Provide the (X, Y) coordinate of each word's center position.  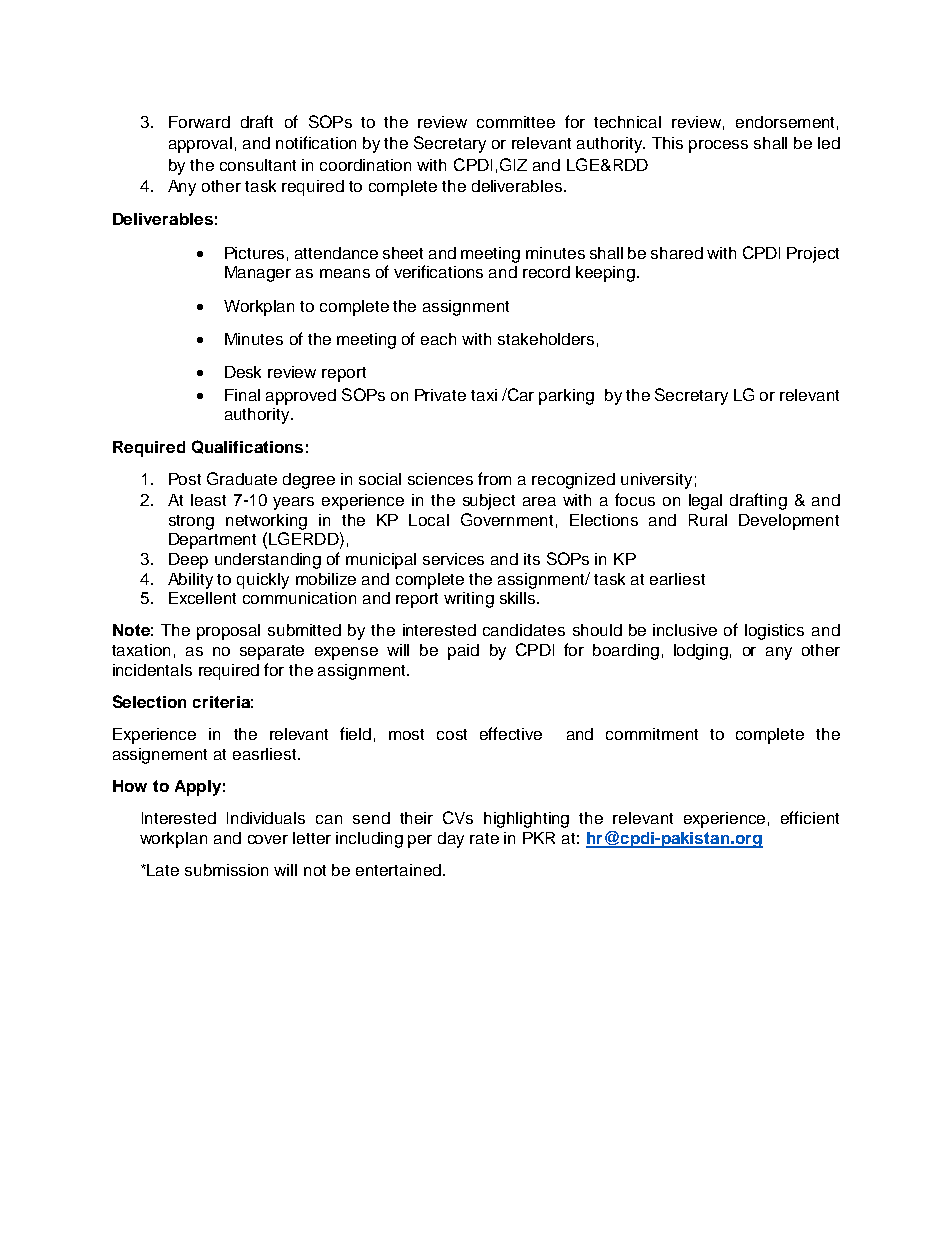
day (451, 840)
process (718, 146)
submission (226, 870)
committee (516, 122)
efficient (810, 817)
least (208, 500)
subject (489, 502)
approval (200, 145)
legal (705, 502)
